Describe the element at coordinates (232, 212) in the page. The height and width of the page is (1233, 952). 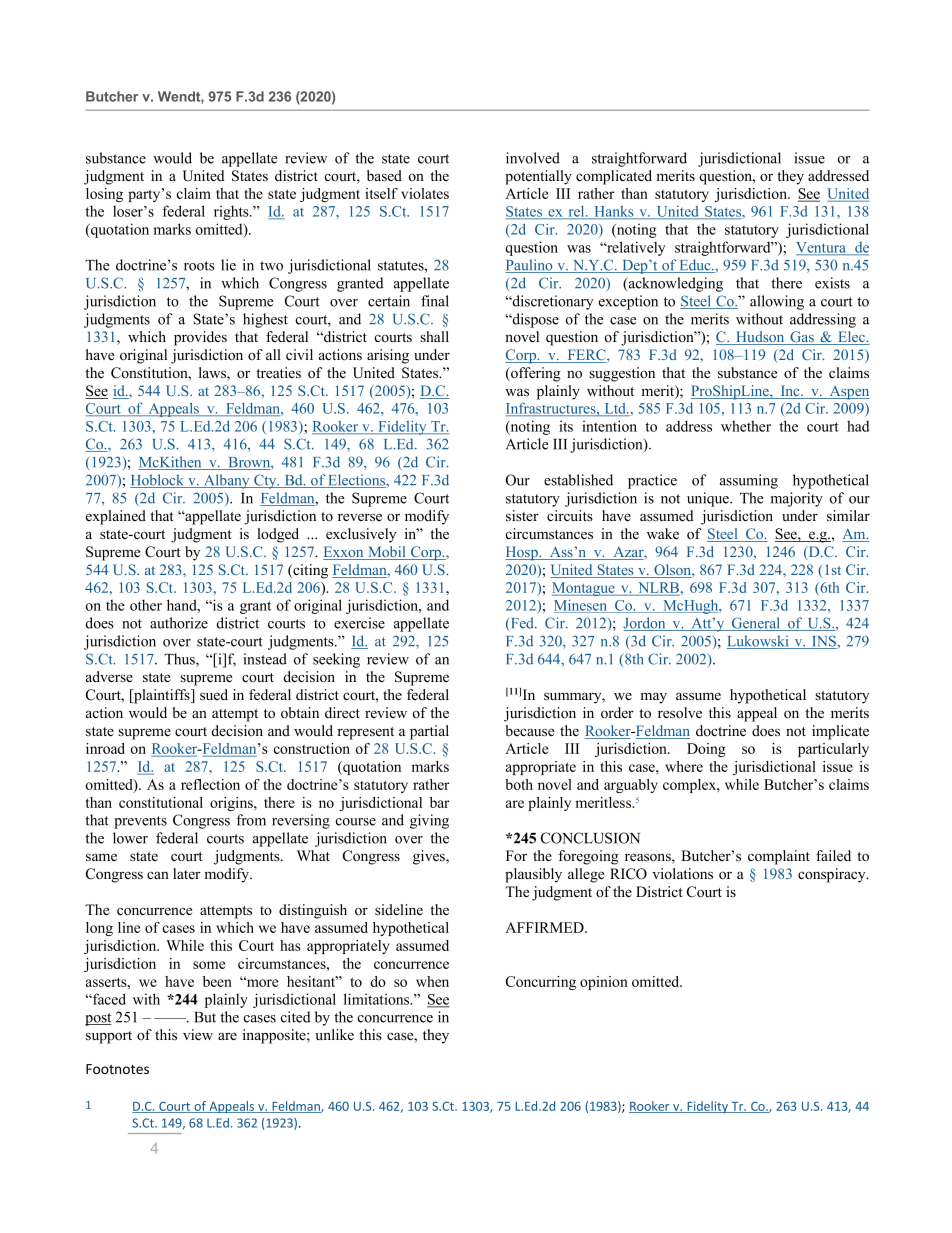
I see `rights` at that location.
